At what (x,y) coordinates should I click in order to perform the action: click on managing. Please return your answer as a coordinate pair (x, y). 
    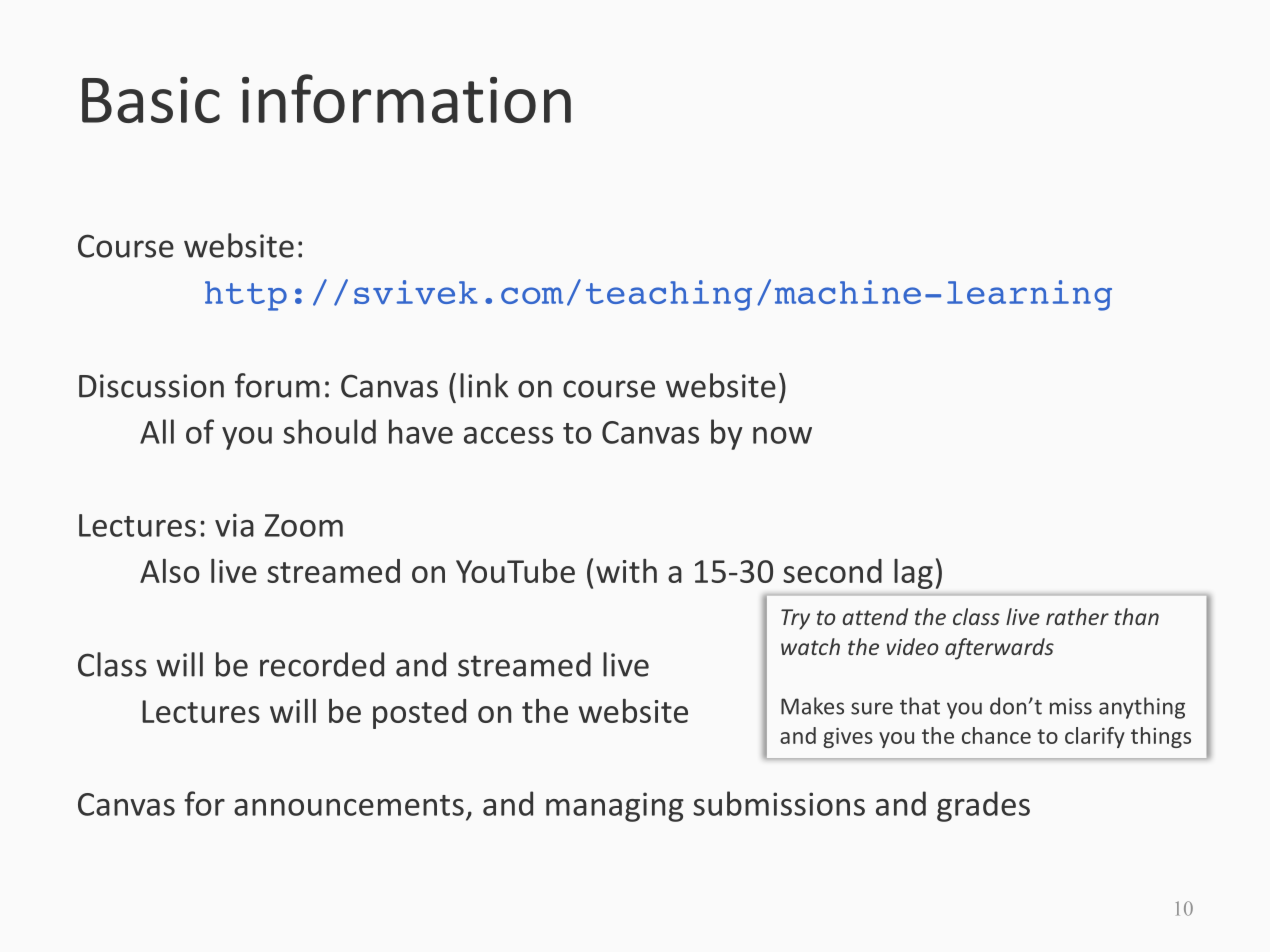
    Looking at the image, I should click on (615, 807).
